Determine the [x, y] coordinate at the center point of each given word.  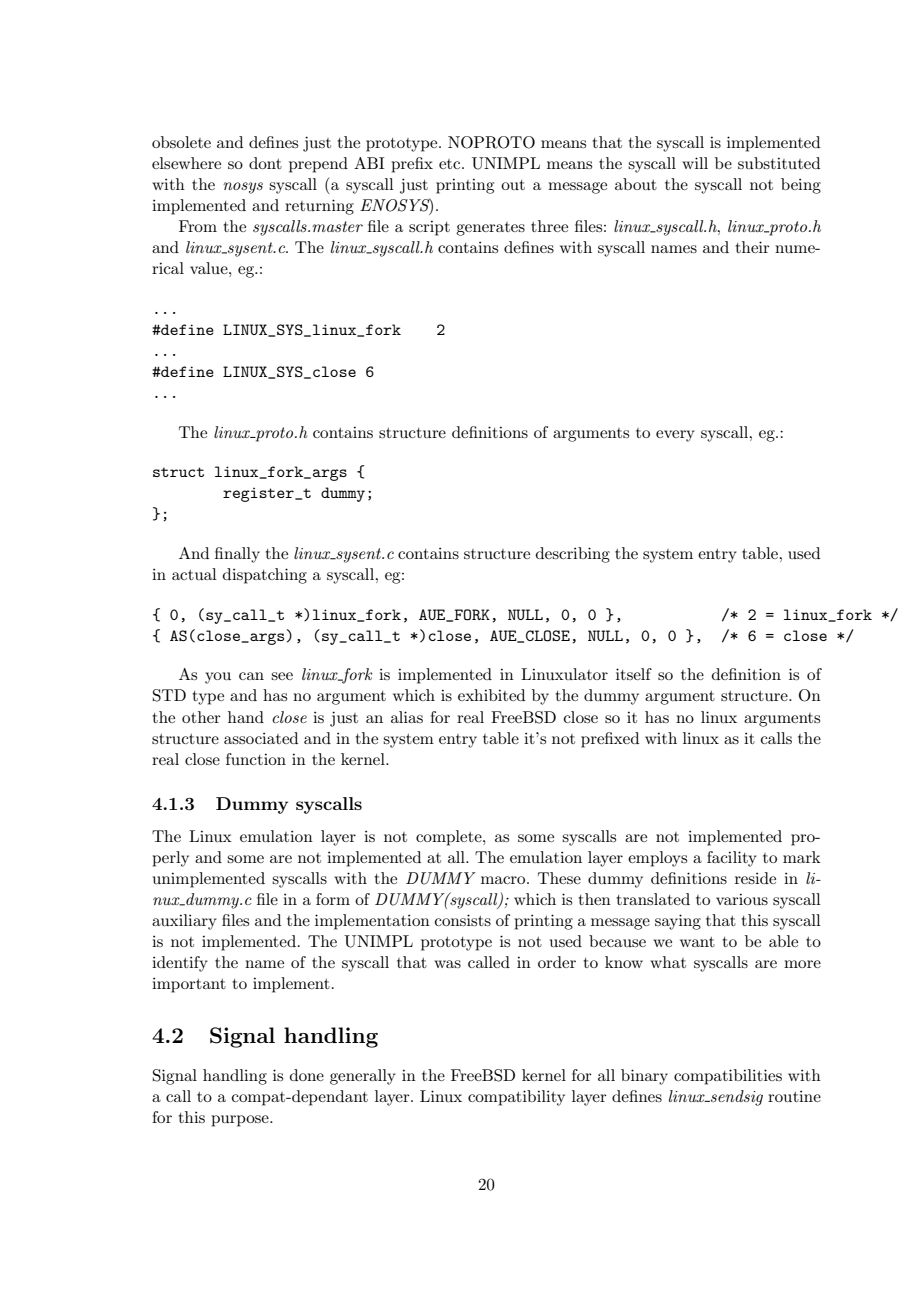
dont [265, 163]
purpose [241, 1121]
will [695, 163]
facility [732, 859]
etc [451, 164]
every [675, 436]
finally [237, 555]
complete [450, 838]
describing [573, 555]
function [256, 759]
